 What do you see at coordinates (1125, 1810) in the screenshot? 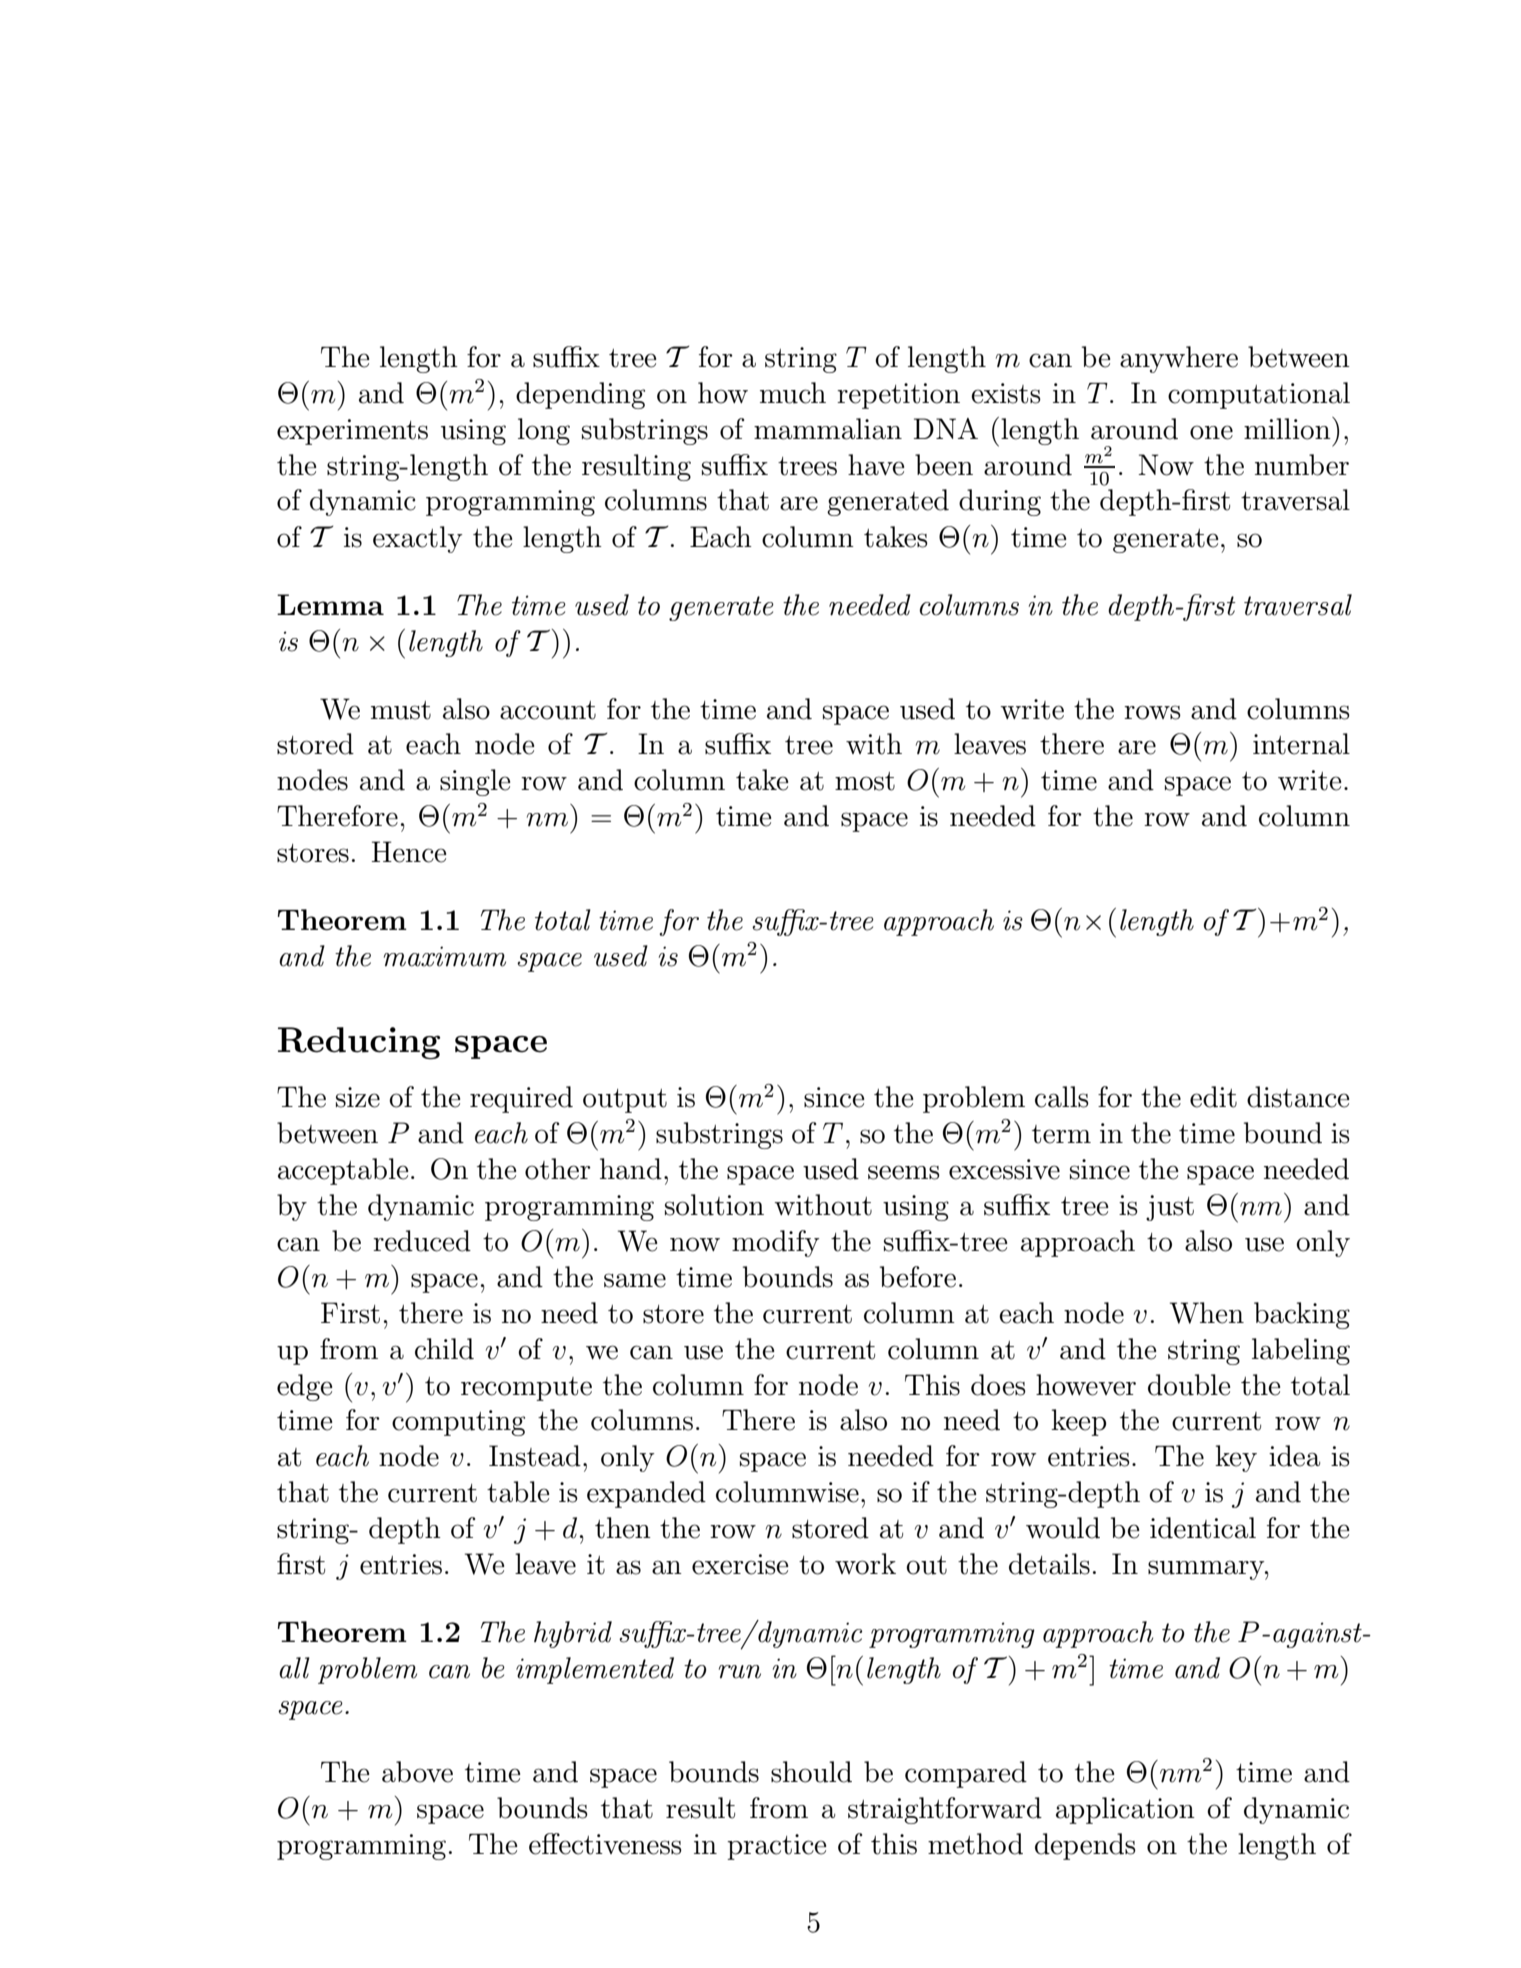
I see `application` at bounding box center [1125, 1810].
